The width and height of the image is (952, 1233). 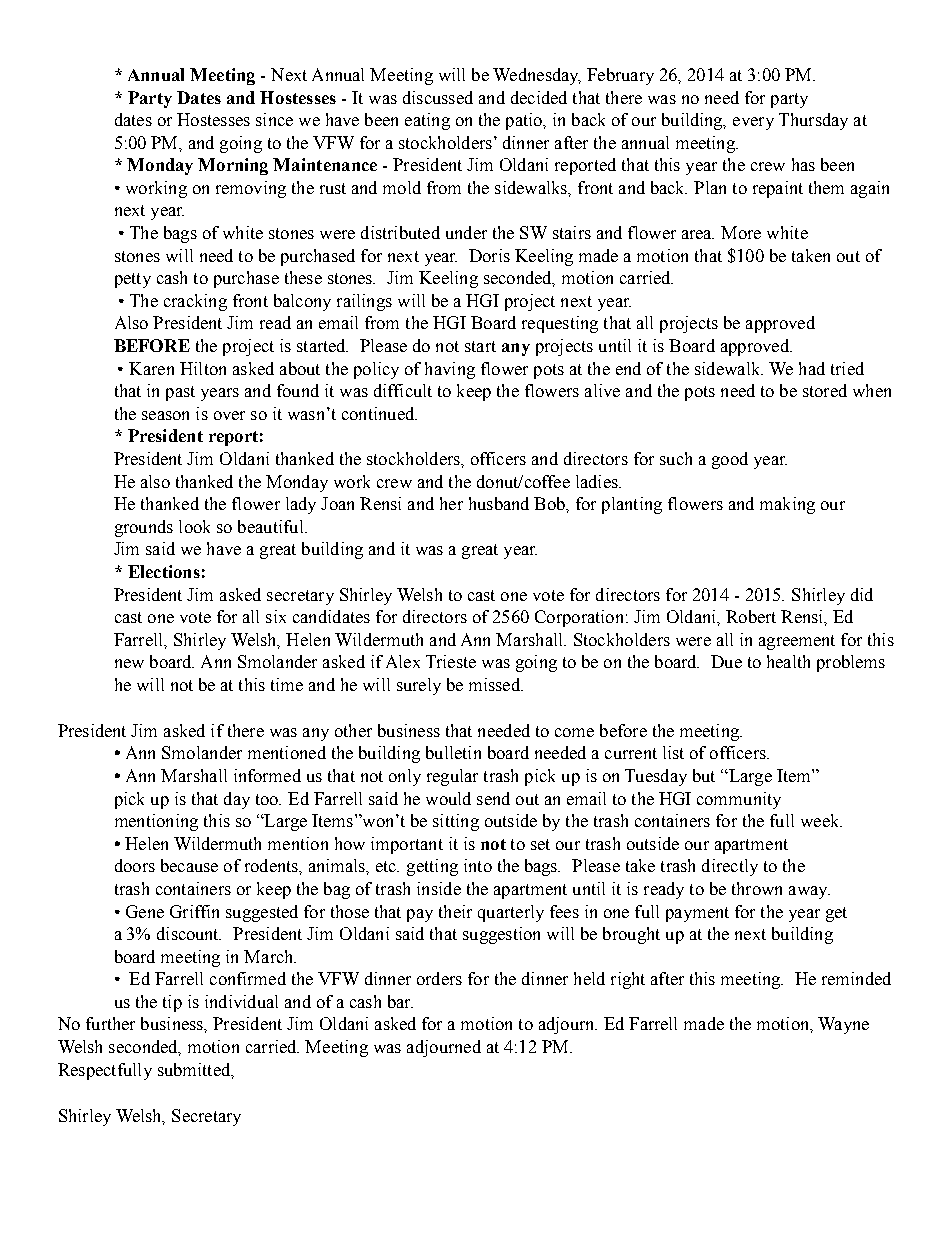 What do you see at coordinates (453, 752) in the image?
I see `bulletin` at bounding box center [453, 752].
